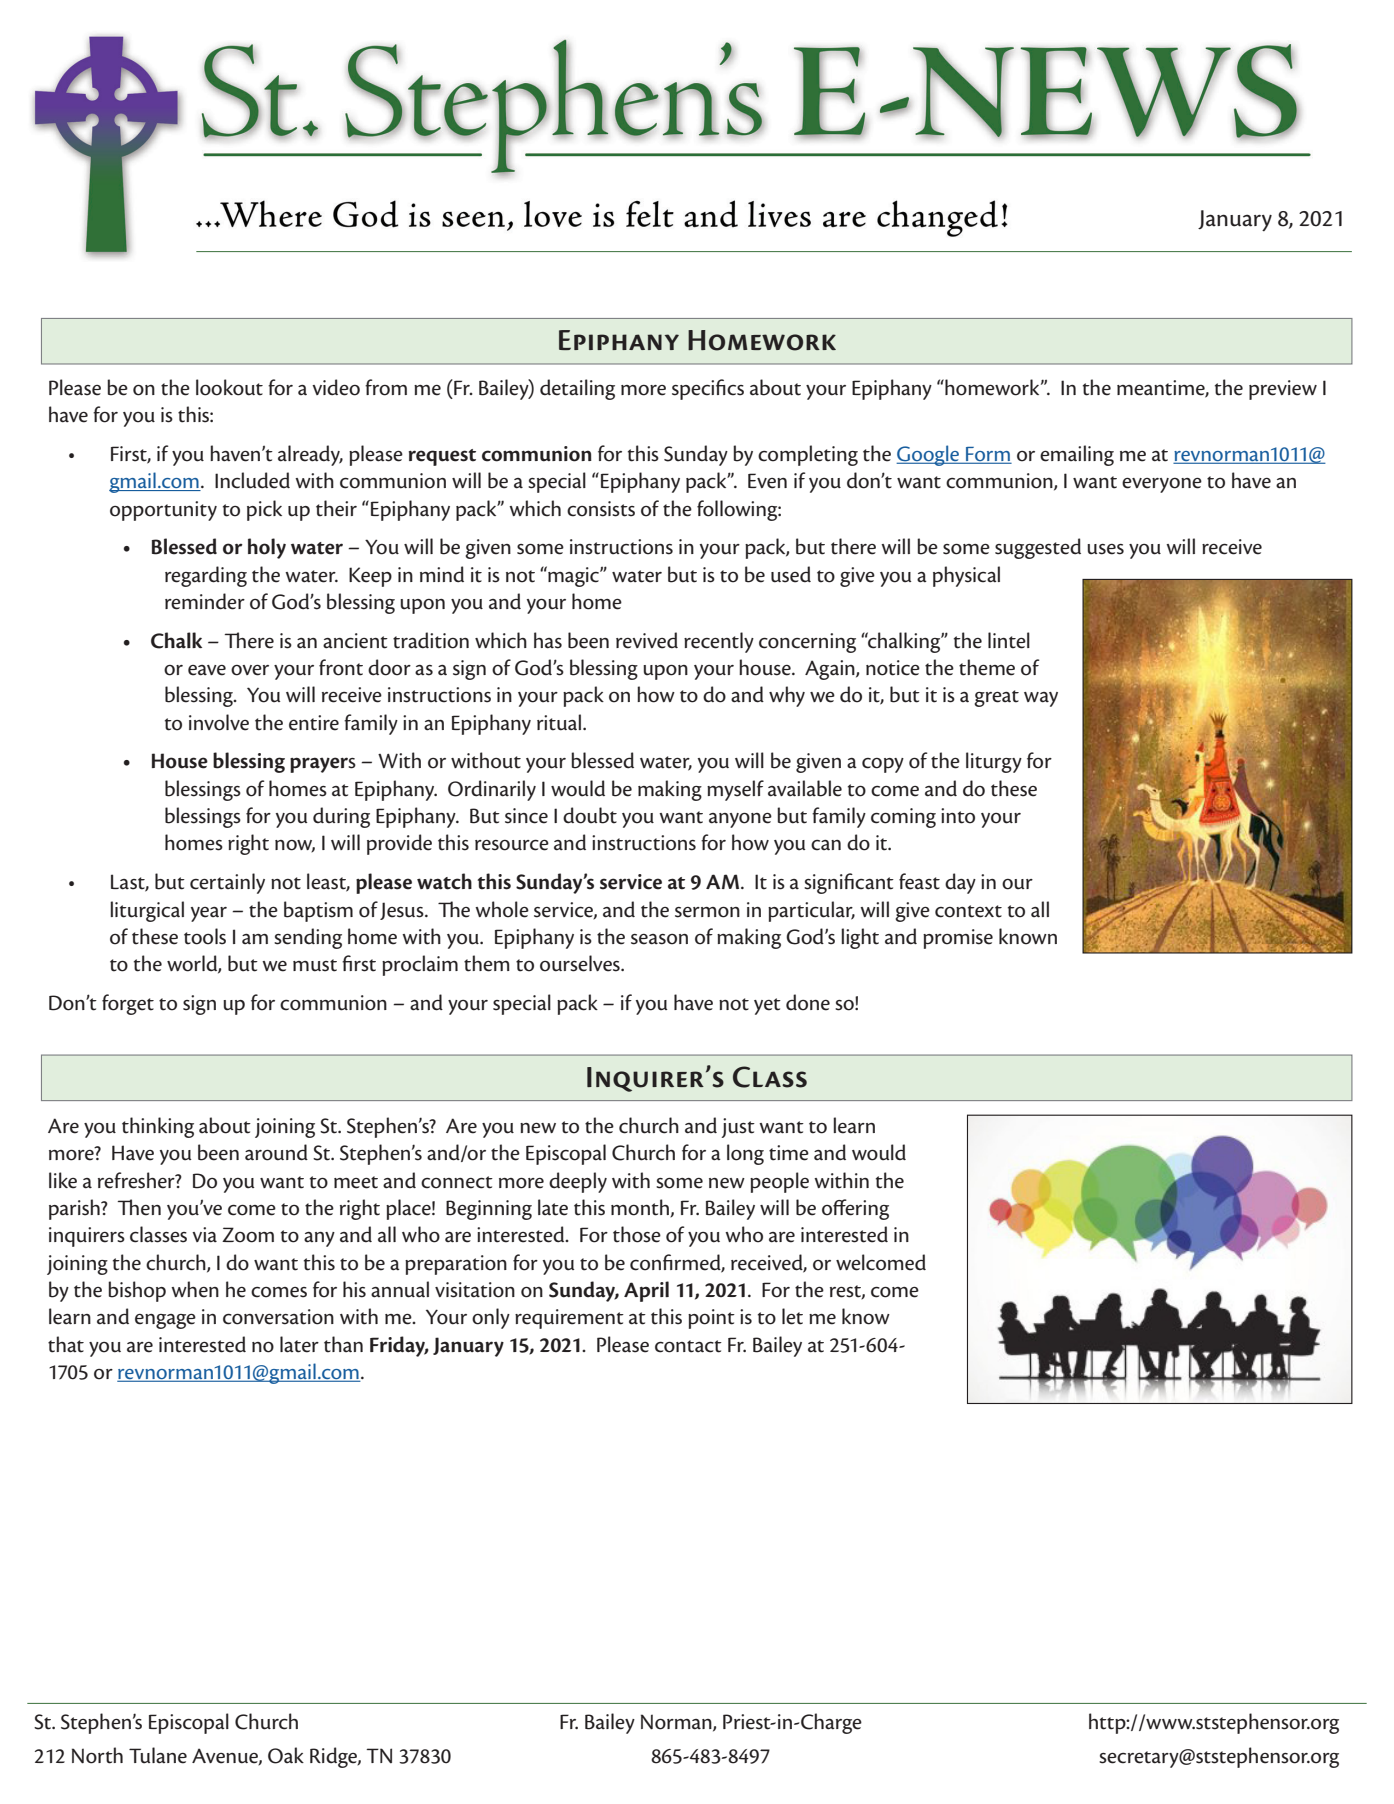 This screenshot has height=1804, width=1394. What do you see at coordinates (647, 640) in the screenshot?
I see `revived` at bounding box center [647, 640].
